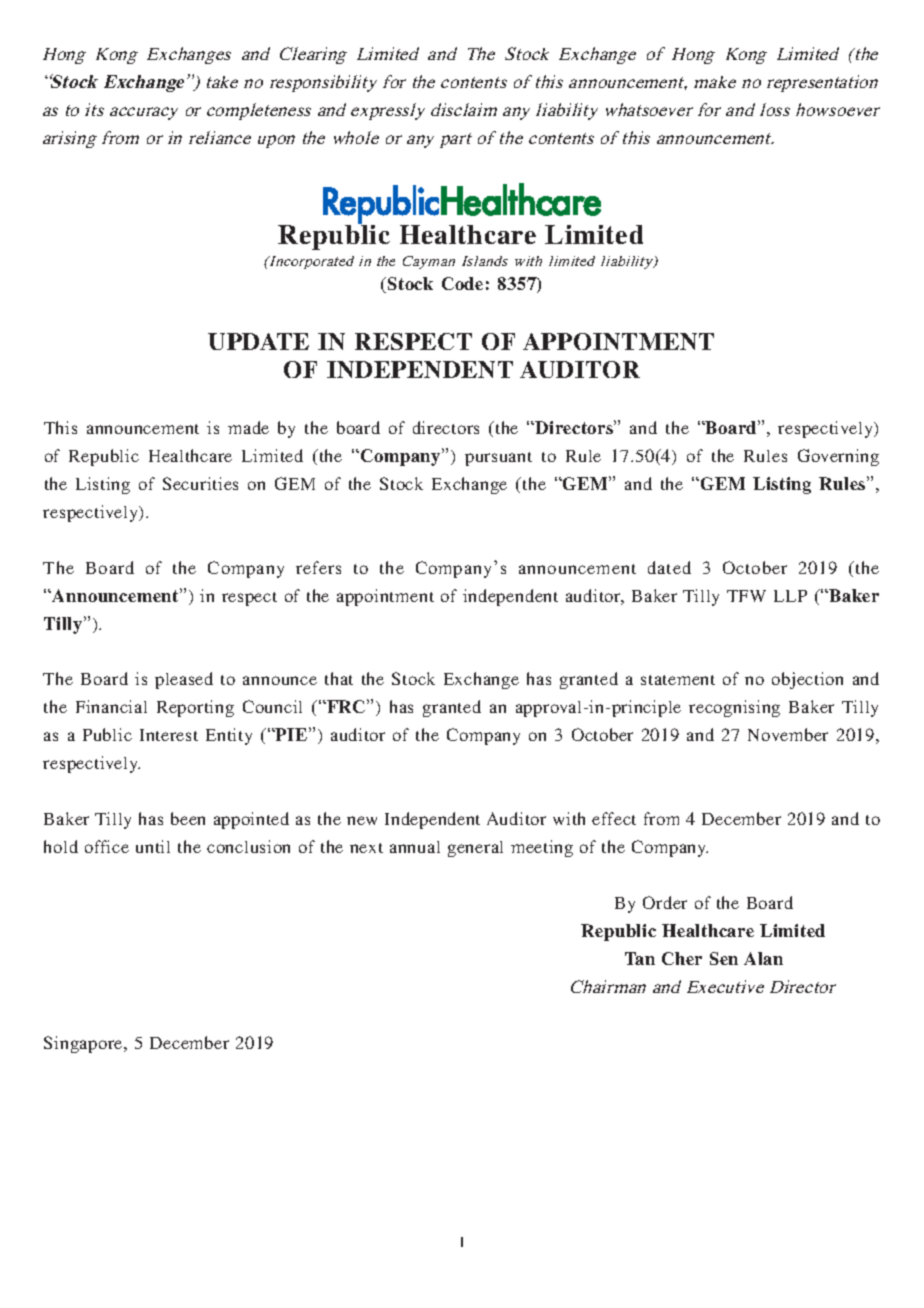  What do you see at coordinates (807, 680) in the screenshot?
I see `objection` at bounding box center [807, 680].
